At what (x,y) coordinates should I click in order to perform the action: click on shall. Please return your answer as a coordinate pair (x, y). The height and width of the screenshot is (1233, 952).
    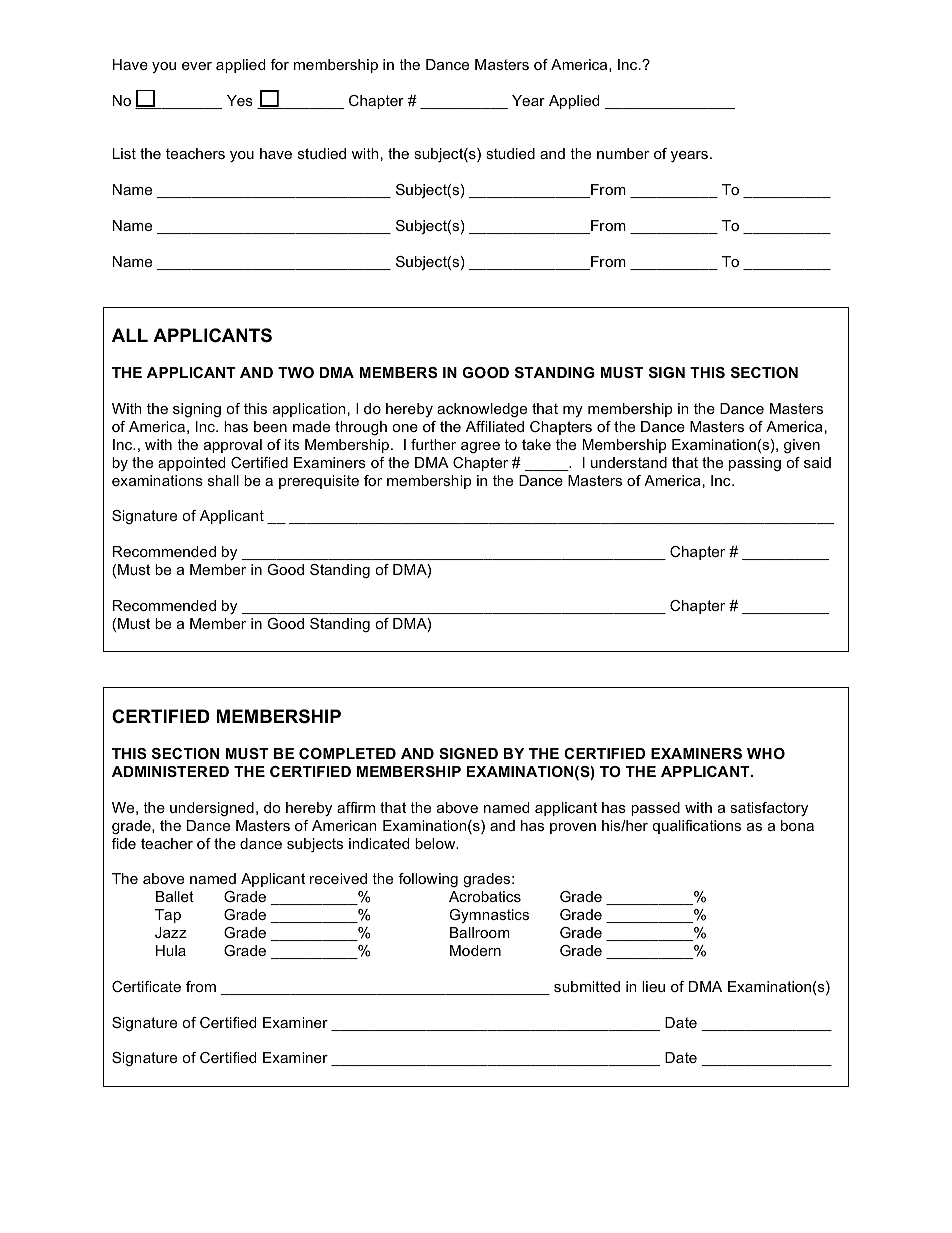
    Looking at the image, I should click on (223, 480).
